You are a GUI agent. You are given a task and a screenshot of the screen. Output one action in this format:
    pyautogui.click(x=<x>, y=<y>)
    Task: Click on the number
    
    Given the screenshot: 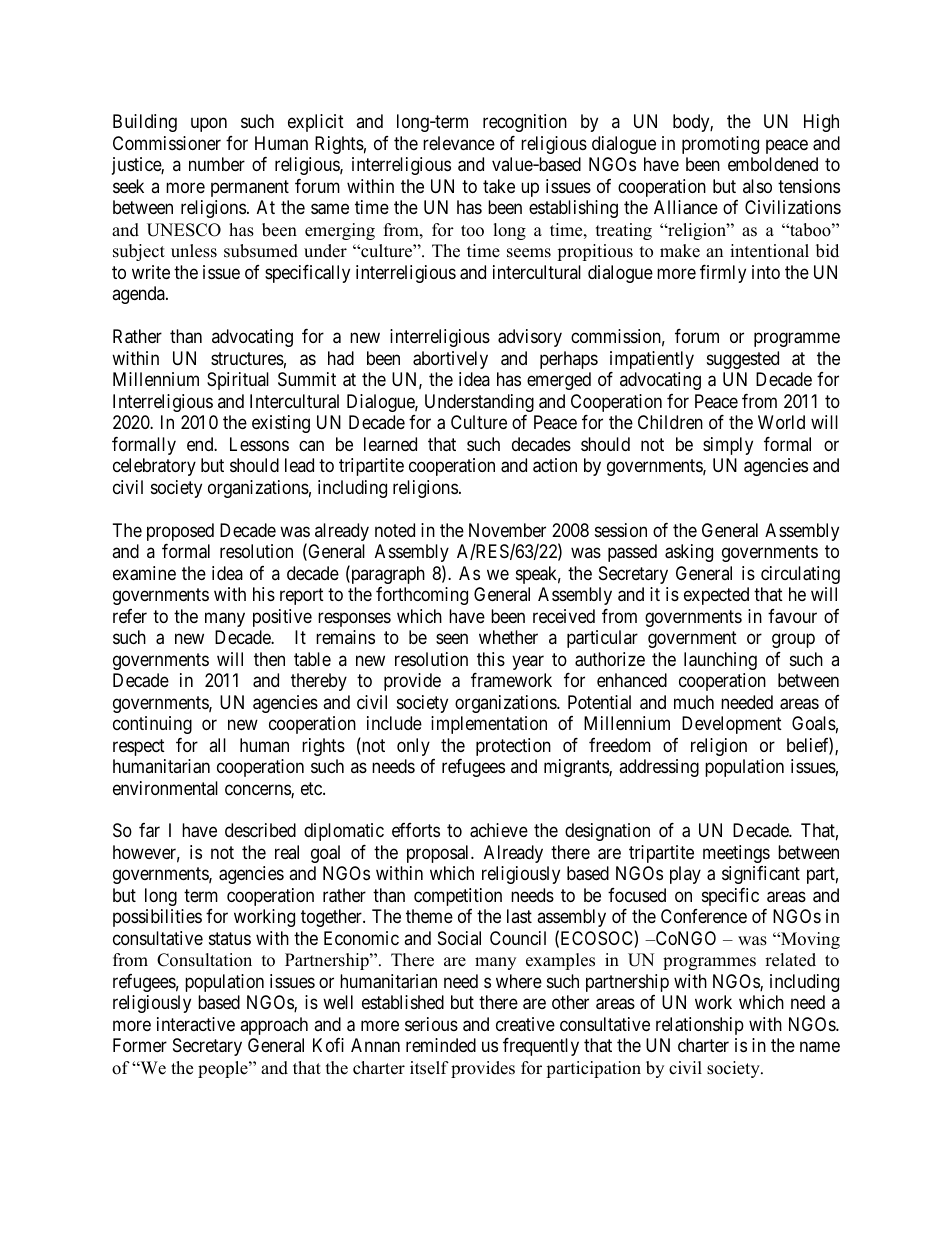 What is the action you would take?
    pyautogui.click(x=217, y=164)
